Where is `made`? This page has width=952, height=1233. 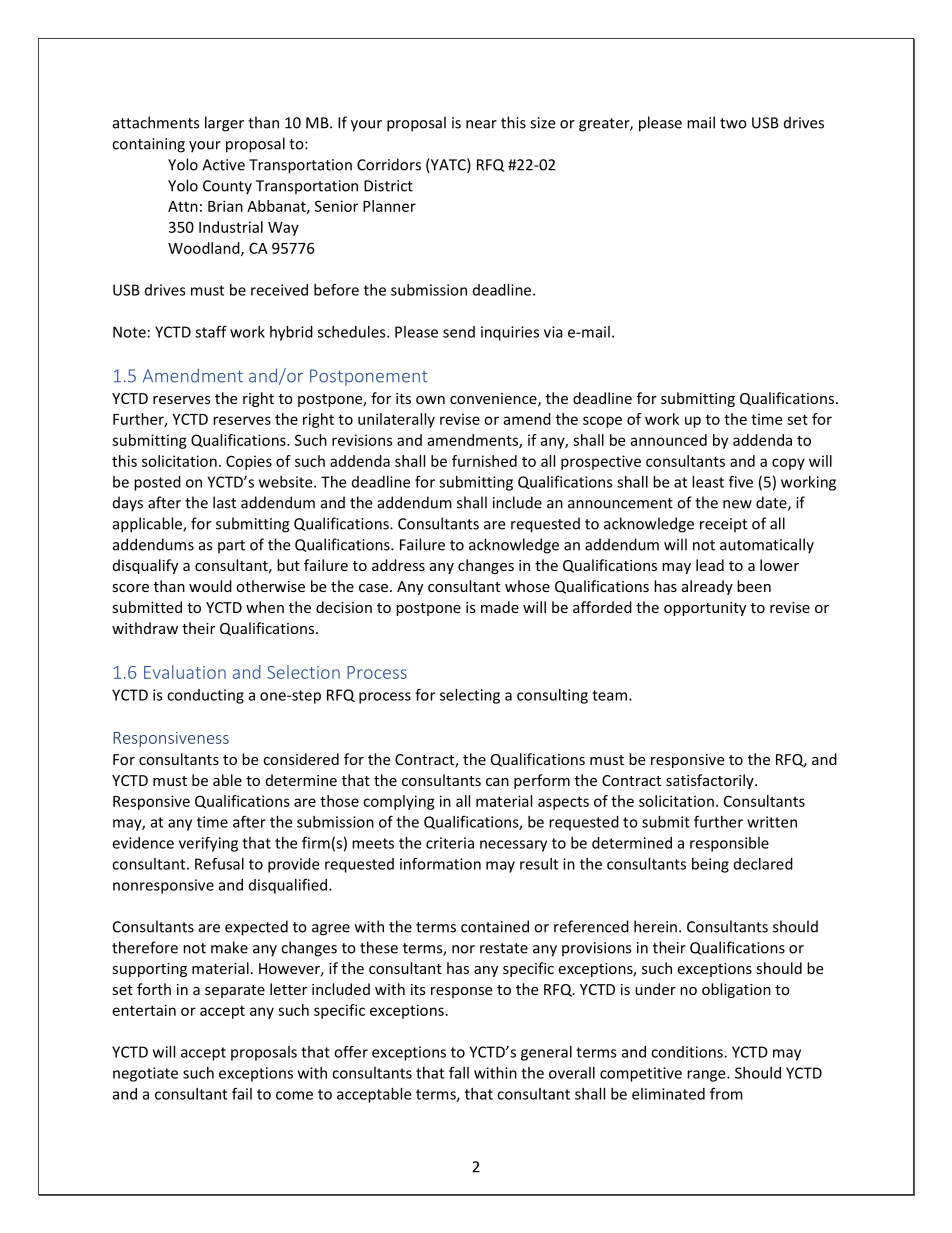
made is located at coordinates (500, 607).
